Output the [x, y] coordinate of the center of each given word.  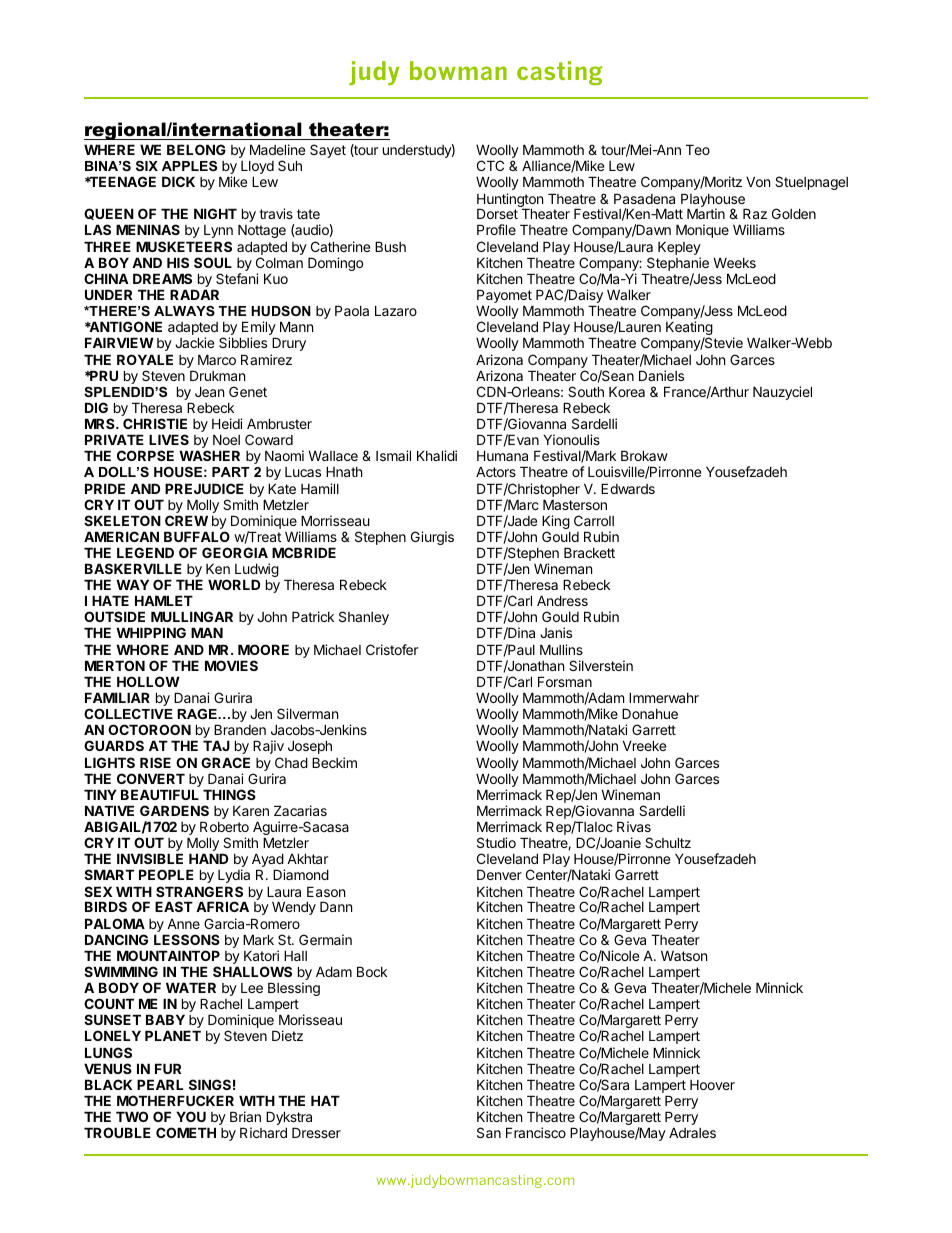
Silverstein [601, 665]
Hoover [712, 1085]
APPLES [189, 166]
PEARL [160, 1084]
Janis [556, 632]
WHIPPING [151, 632]
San [489, 1132]
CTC [490, 165]
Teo [698, 149]
